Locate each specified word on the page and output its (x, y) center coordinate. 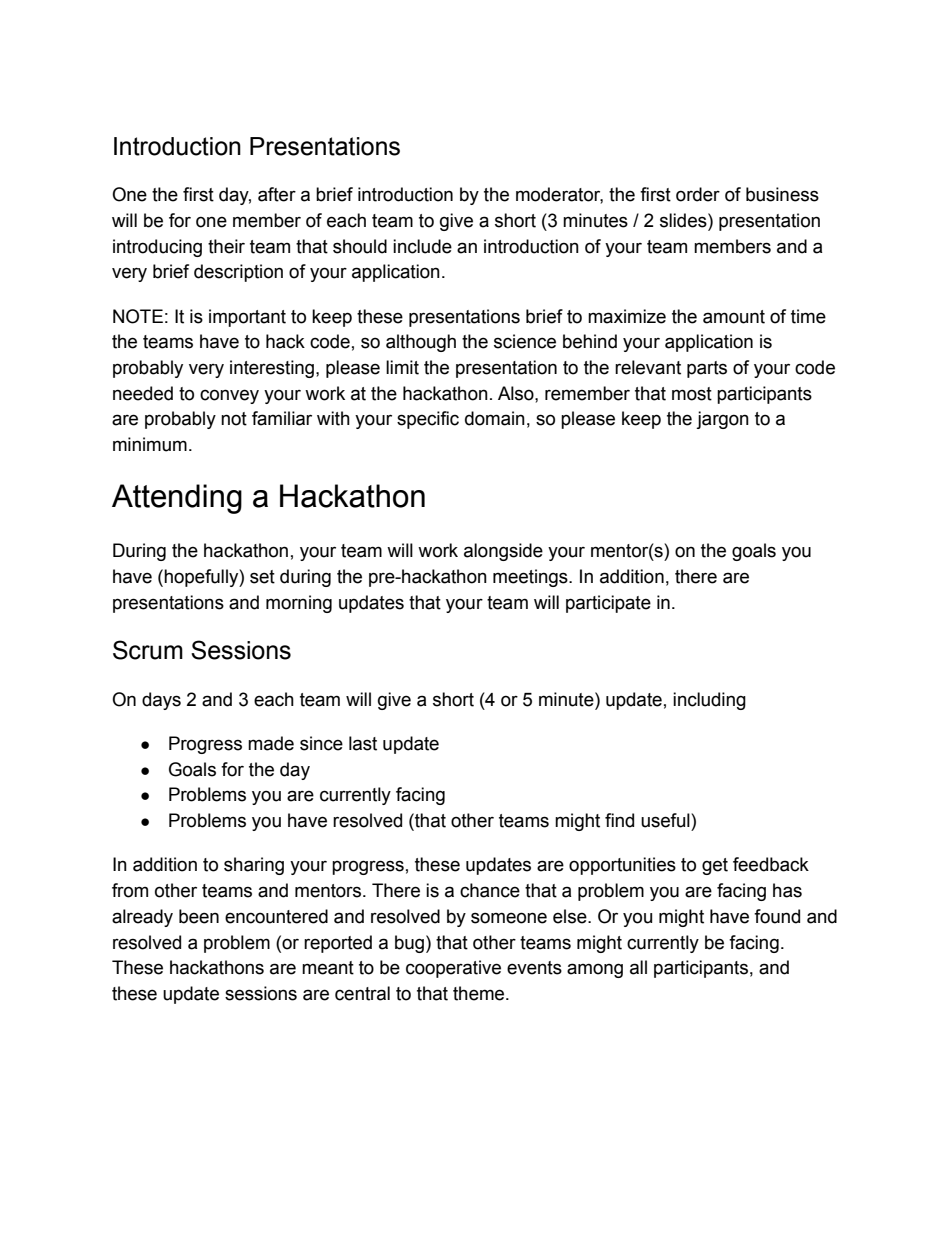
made (271, 743)
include (422, 246)
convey (229, 396)
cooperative (453, 969)
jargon (722, 420)
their (226, 246)
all (638, 967)
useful (666, 820)
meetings (531, 578)
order (698, 194)
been (199, 916)
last (363, 743)
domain (495, 418)
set (262, 577)
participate (608, 604)
